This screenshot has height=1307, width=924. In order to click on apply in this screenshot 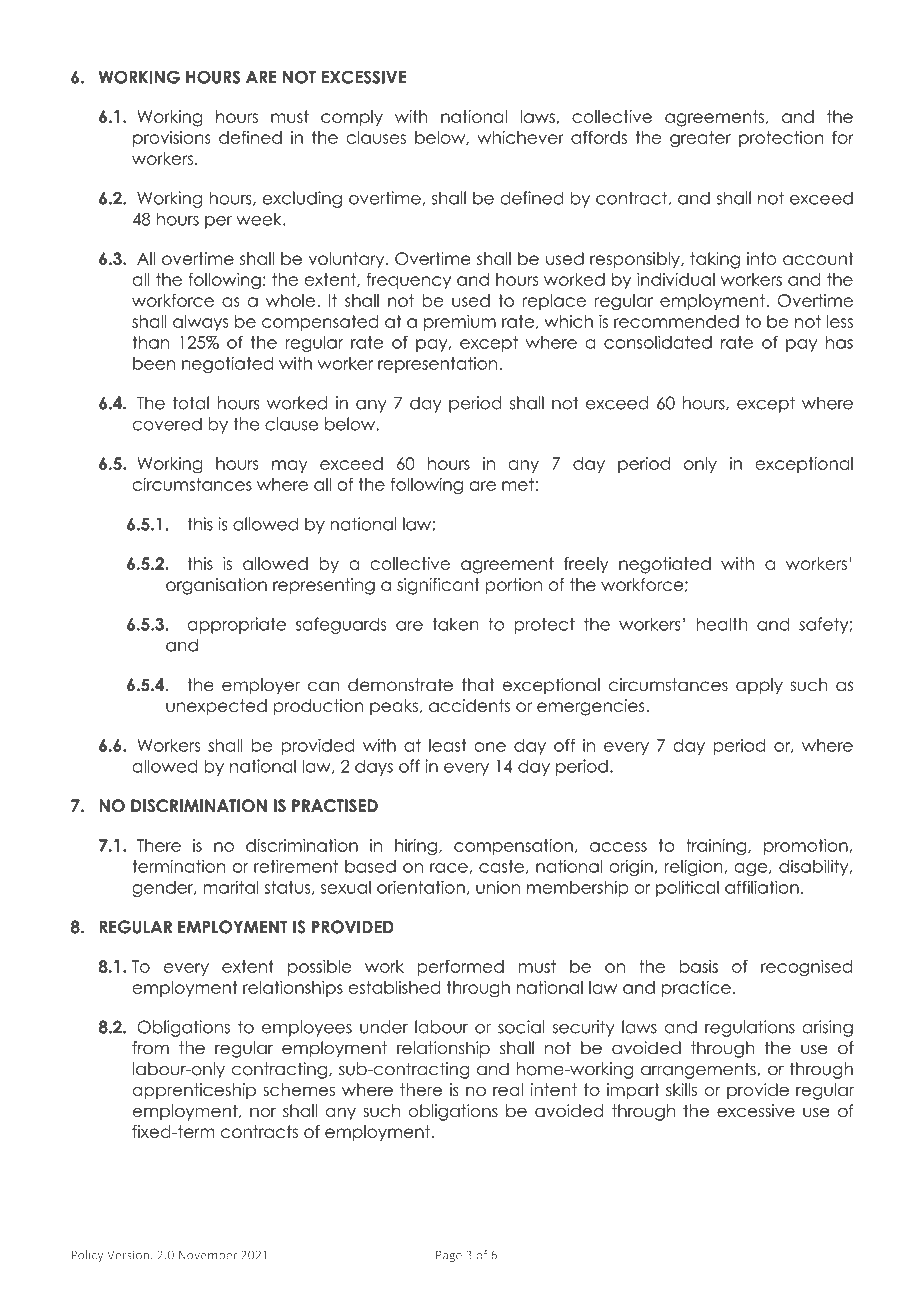, I will do `click(759, 686)`.
